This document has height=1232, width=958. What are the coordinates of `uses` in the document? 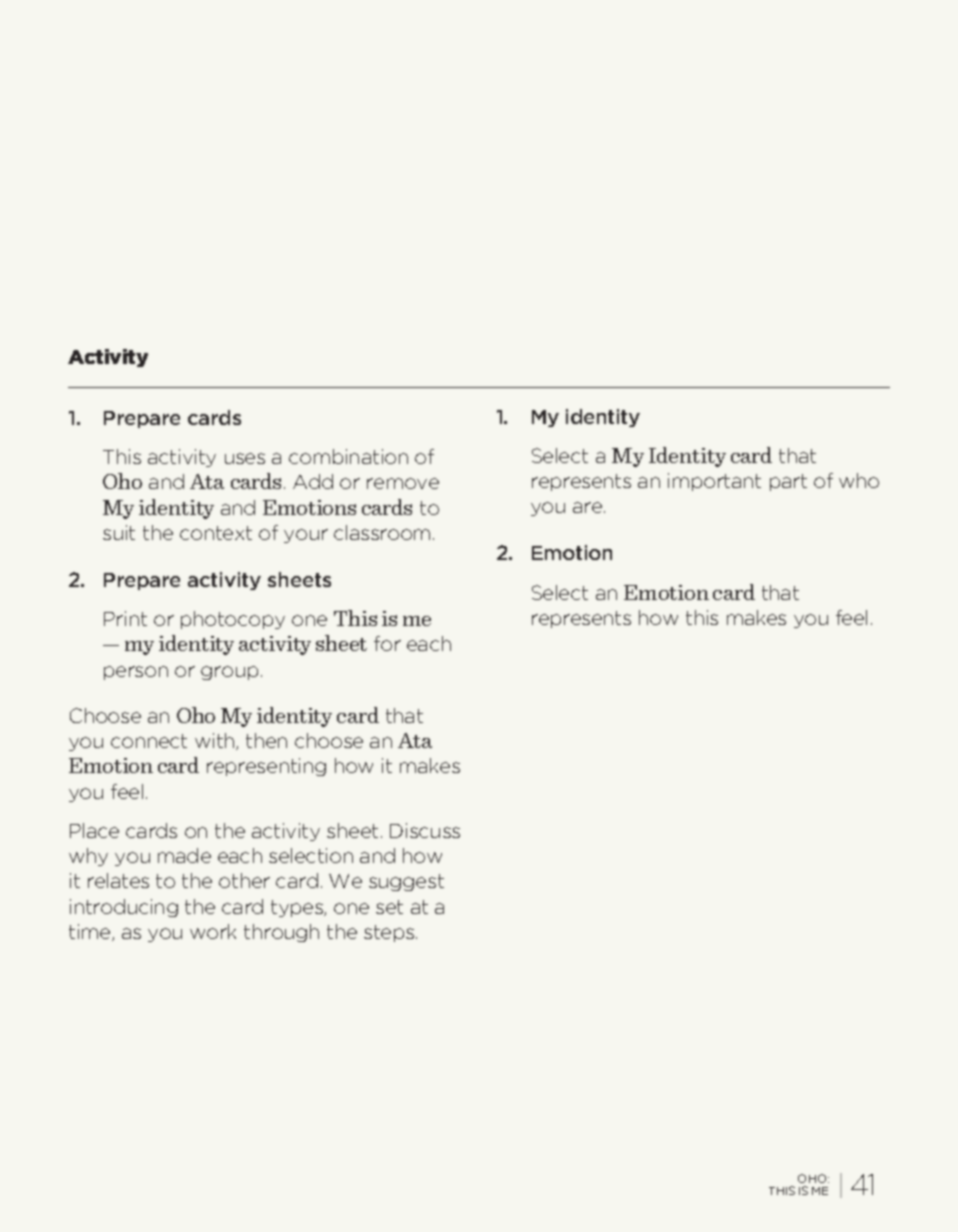 It's located at (245, 458).
